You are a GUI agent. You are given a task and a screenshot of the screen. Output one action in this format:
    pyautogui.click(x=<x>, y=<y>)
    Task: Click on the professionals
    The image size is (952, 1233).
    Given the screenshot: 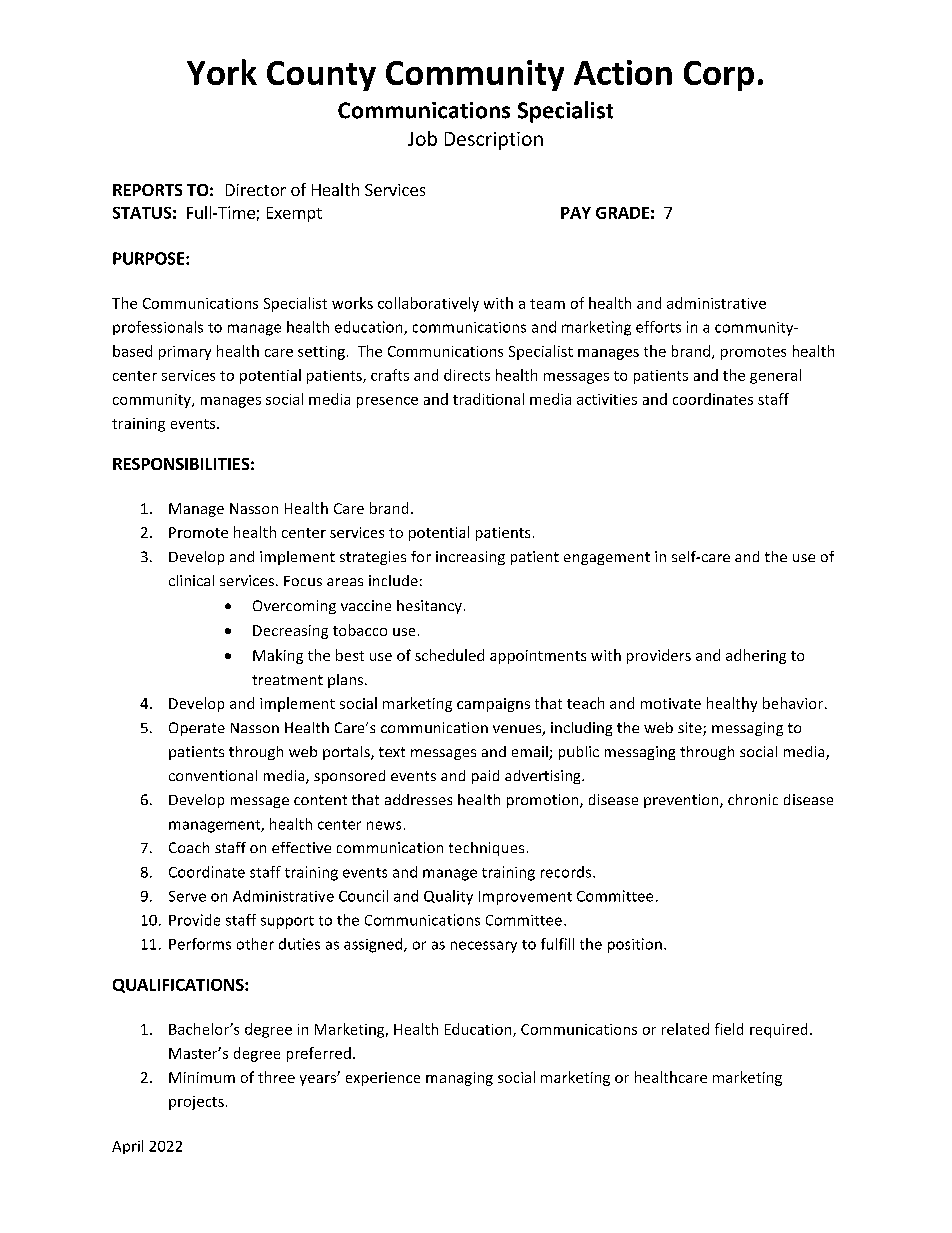 What is the action you would take?
    pyautogui.click(x=158, y=328)
